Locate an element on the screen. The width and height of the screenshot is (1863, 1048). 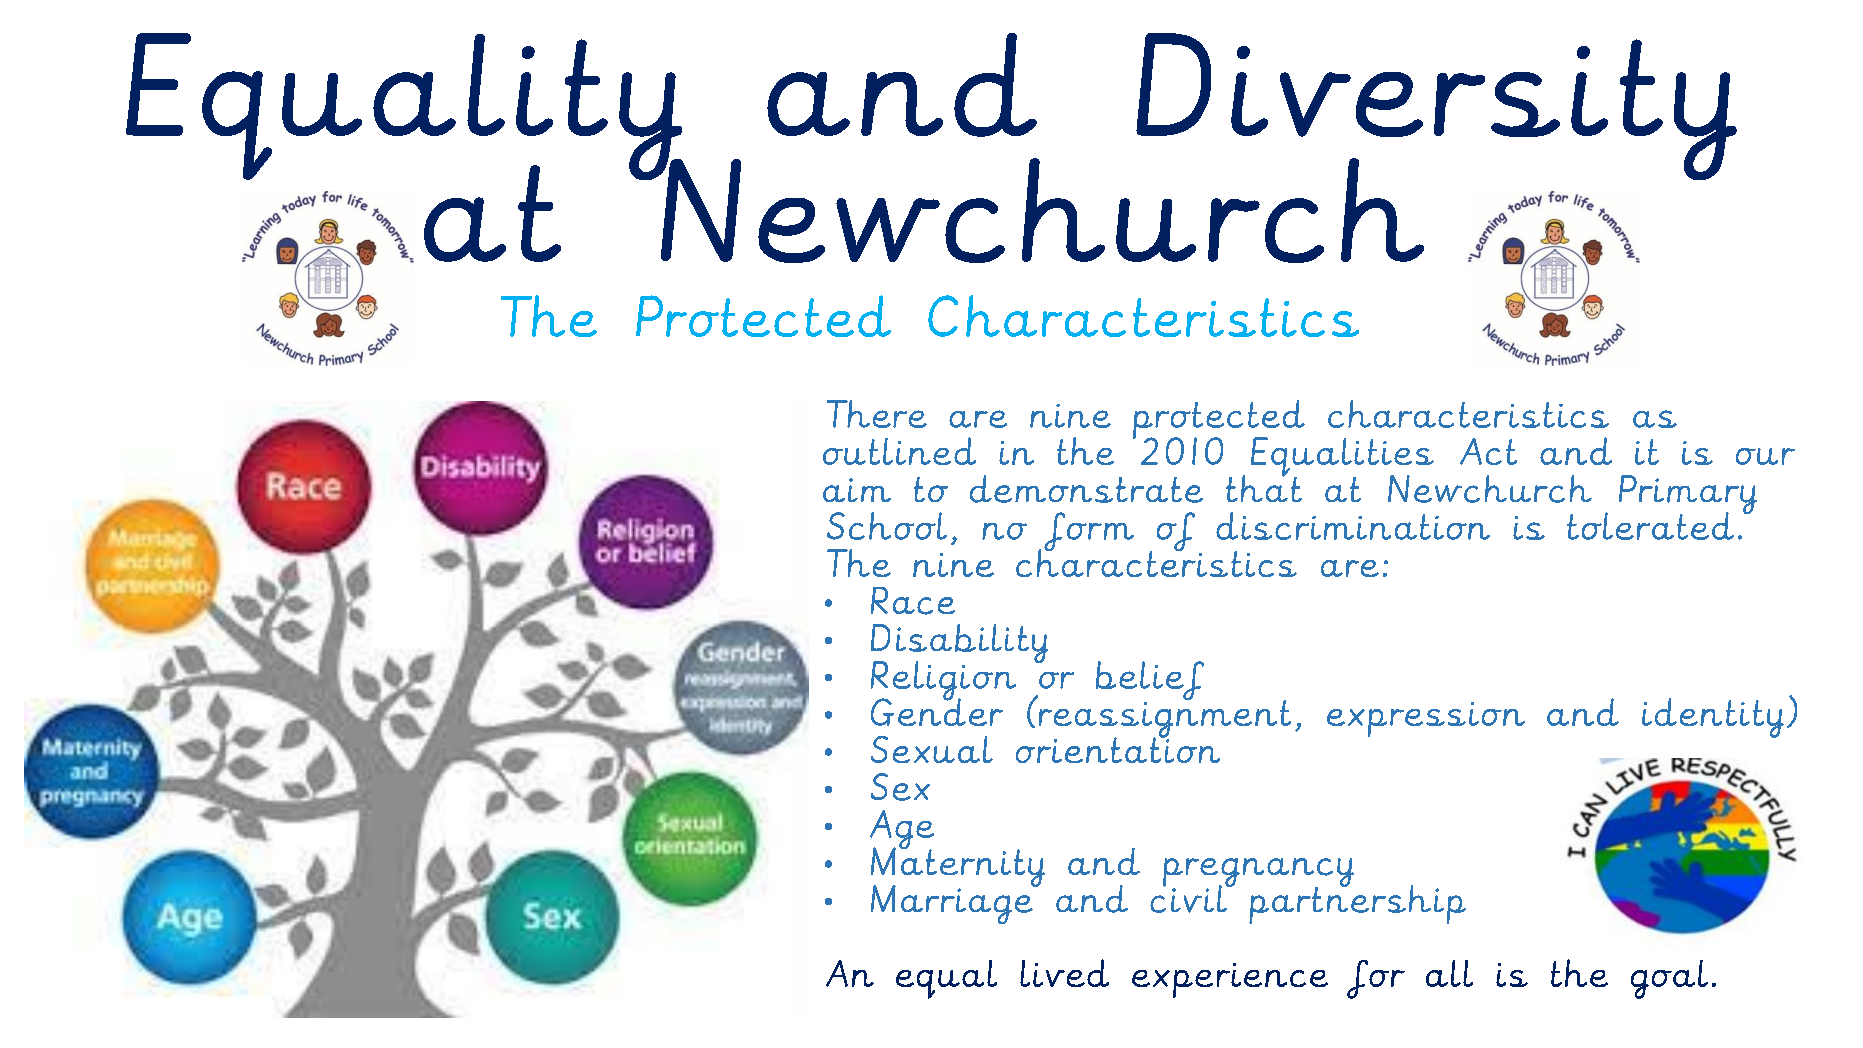
Diversity is located at coordinates (1436, 108).
